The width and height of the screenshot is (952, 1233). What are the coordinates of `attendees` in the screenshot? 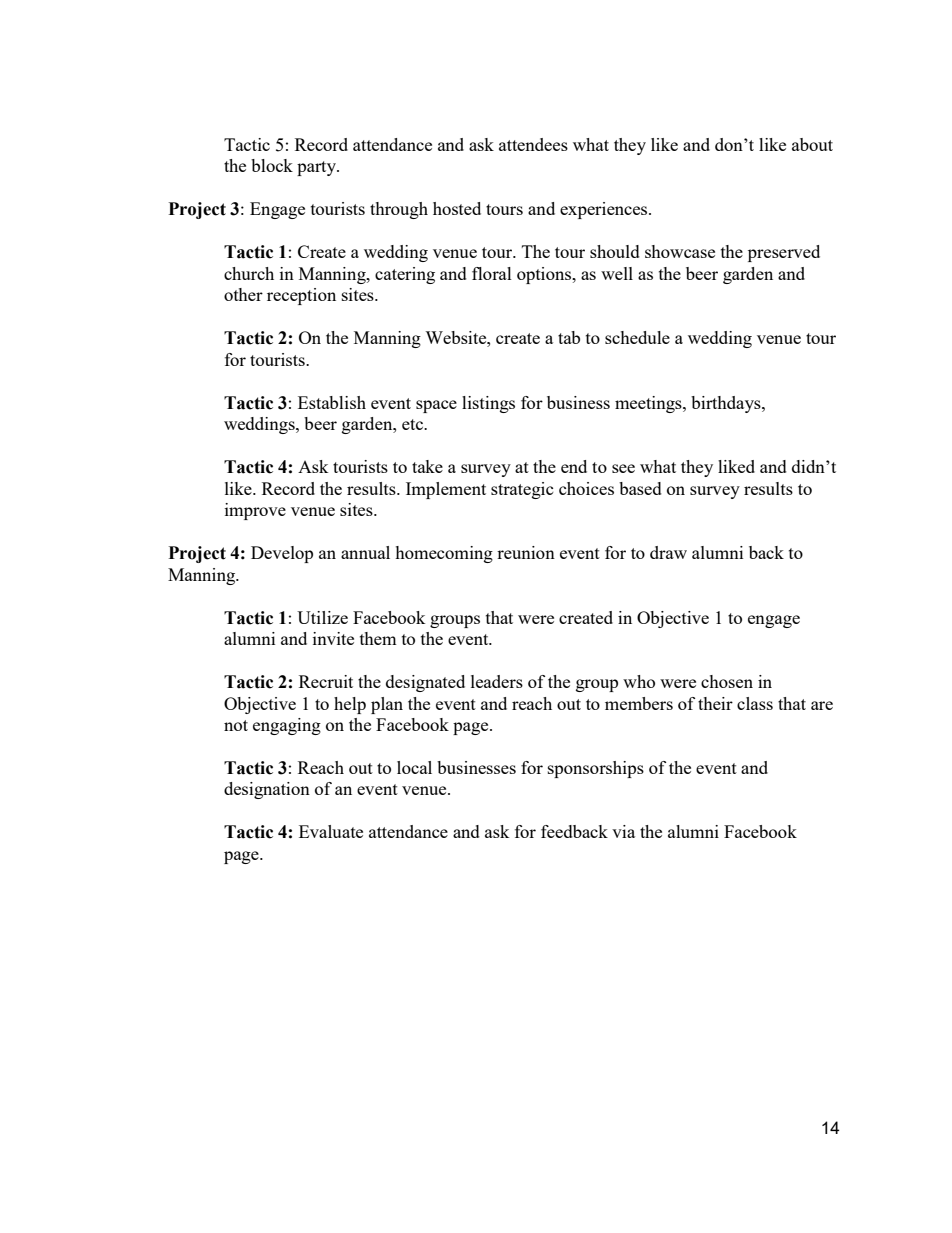 It's located at (533, 144).
